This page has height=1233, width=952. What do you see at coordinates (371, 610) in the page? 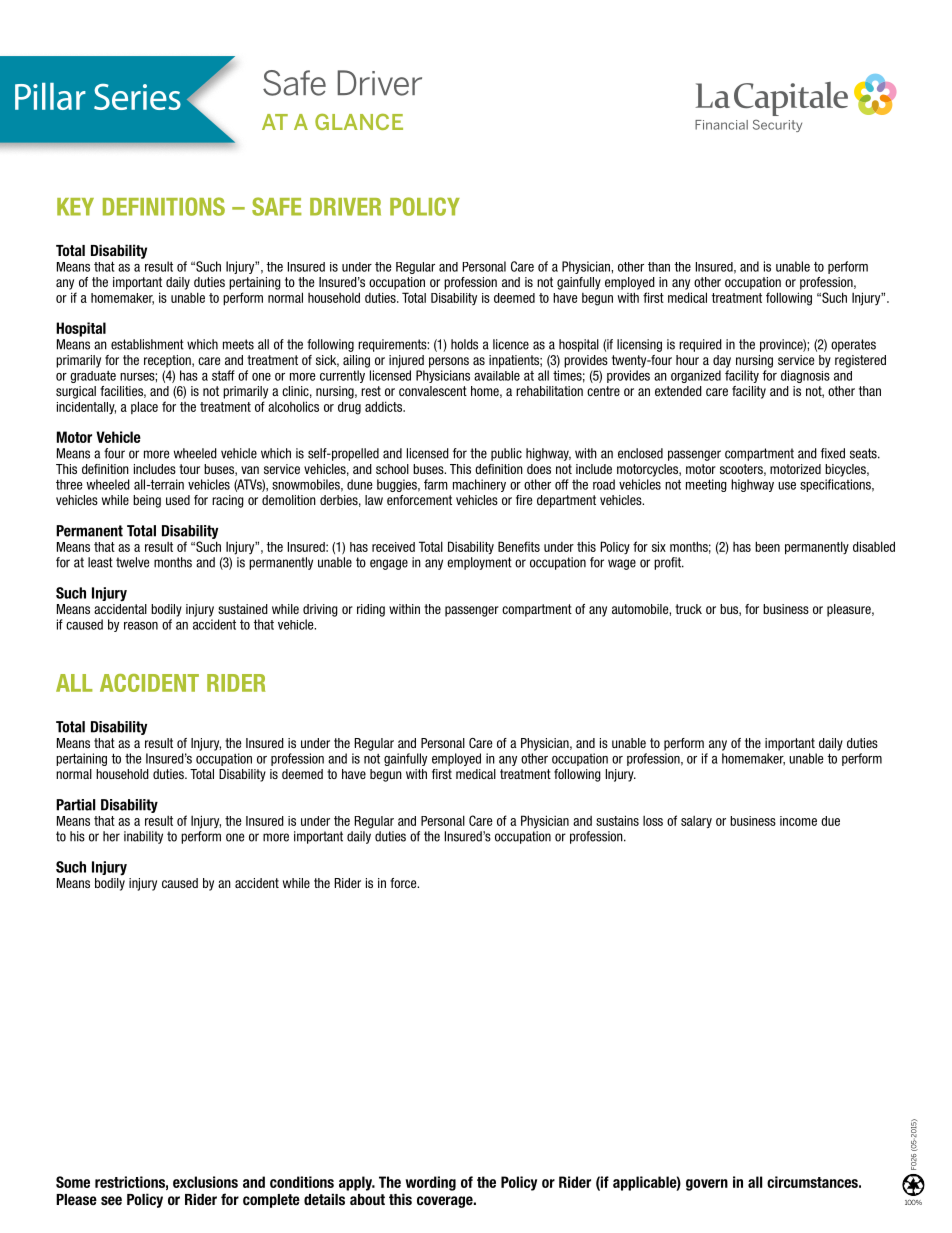
I see `riding` at bounding box center [371, 610].
